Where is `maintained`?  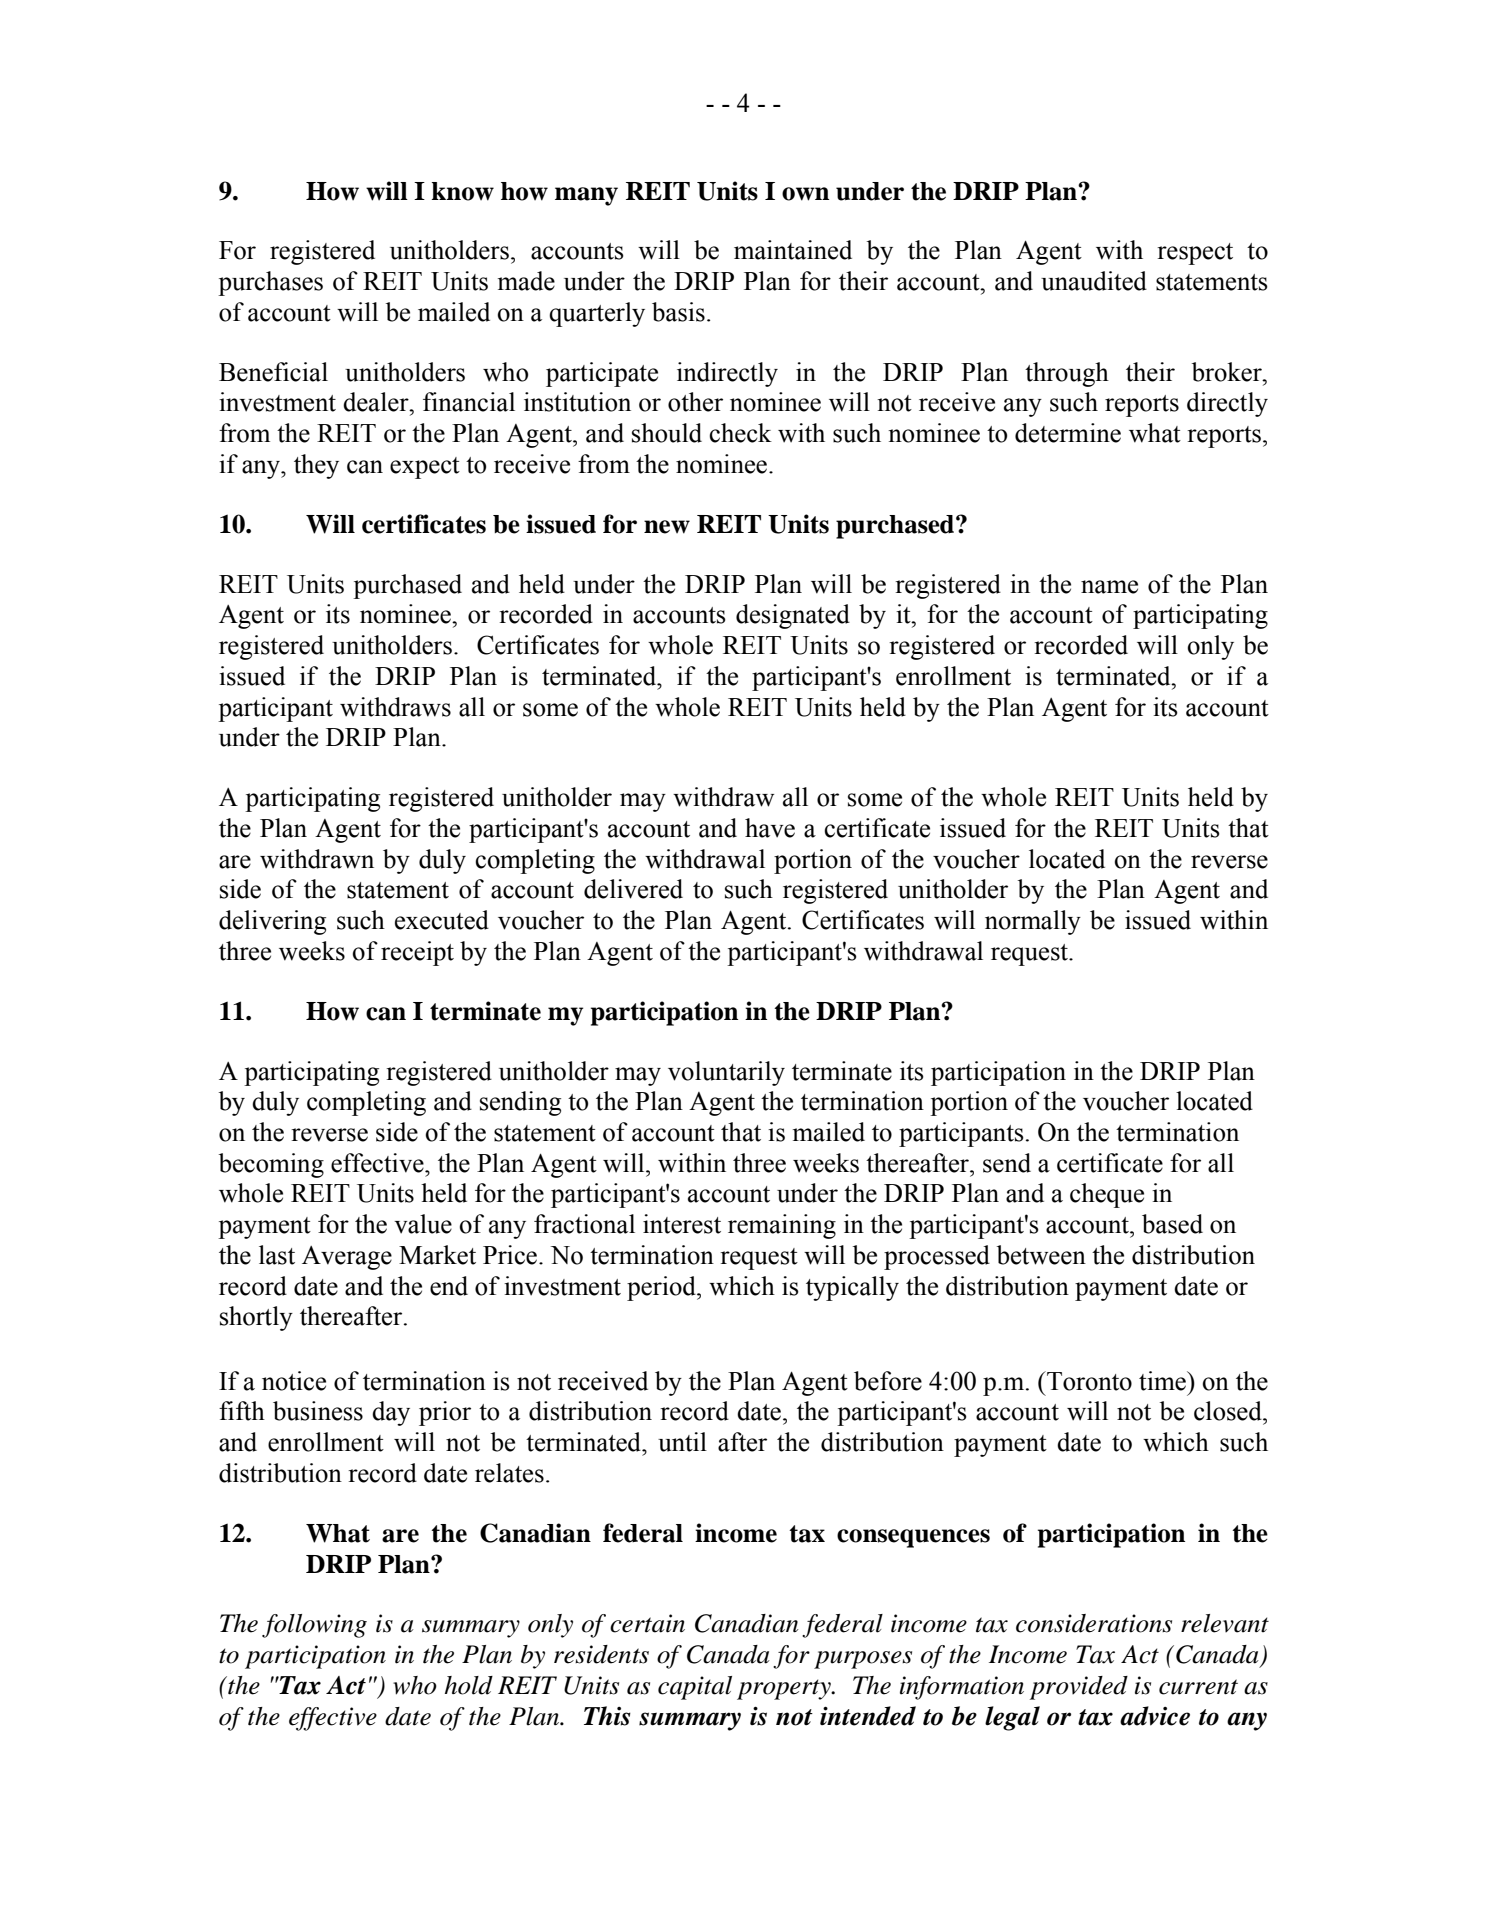 maintained is located at coordinates (793, 250).
